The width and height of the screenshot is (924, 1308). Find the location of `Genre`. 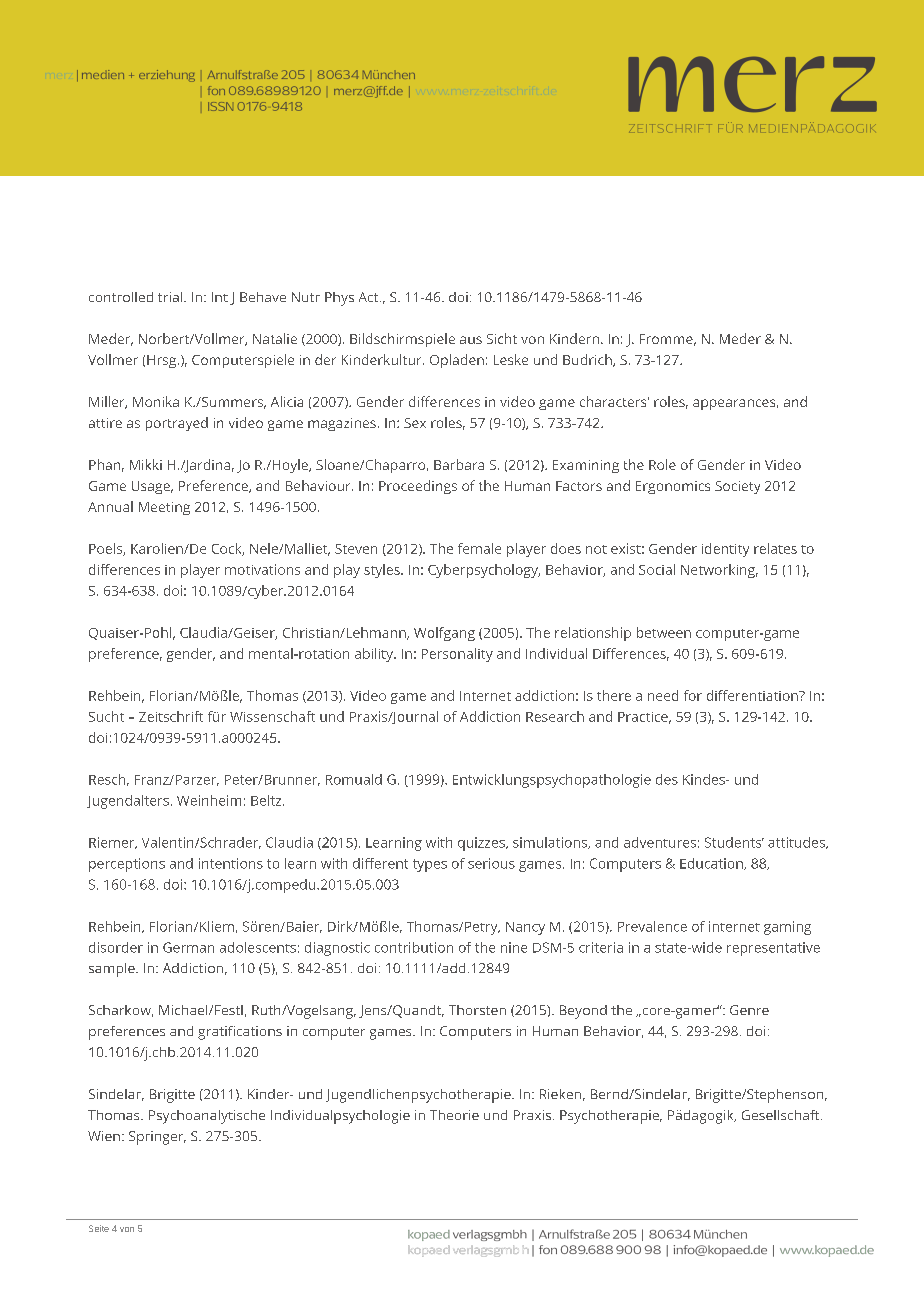

Genre is located at coordinates (749, 1010).
